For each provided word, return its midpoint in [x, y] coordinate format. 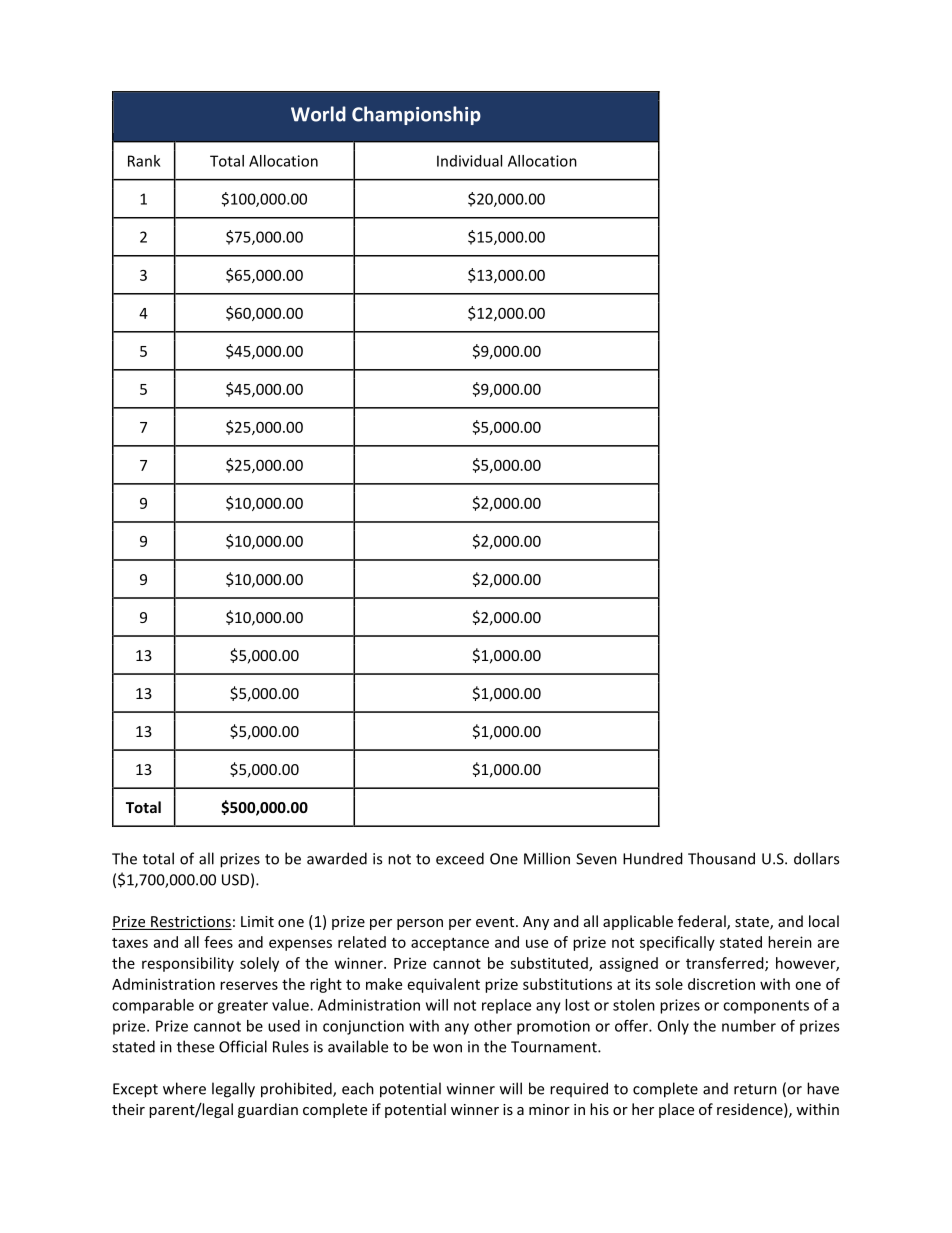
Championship [416, 115]
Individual [469, 161]
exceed [460, 858]
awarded [337, 858]
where [184, 1088]
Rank [144, 161]
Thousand [721, 858]
